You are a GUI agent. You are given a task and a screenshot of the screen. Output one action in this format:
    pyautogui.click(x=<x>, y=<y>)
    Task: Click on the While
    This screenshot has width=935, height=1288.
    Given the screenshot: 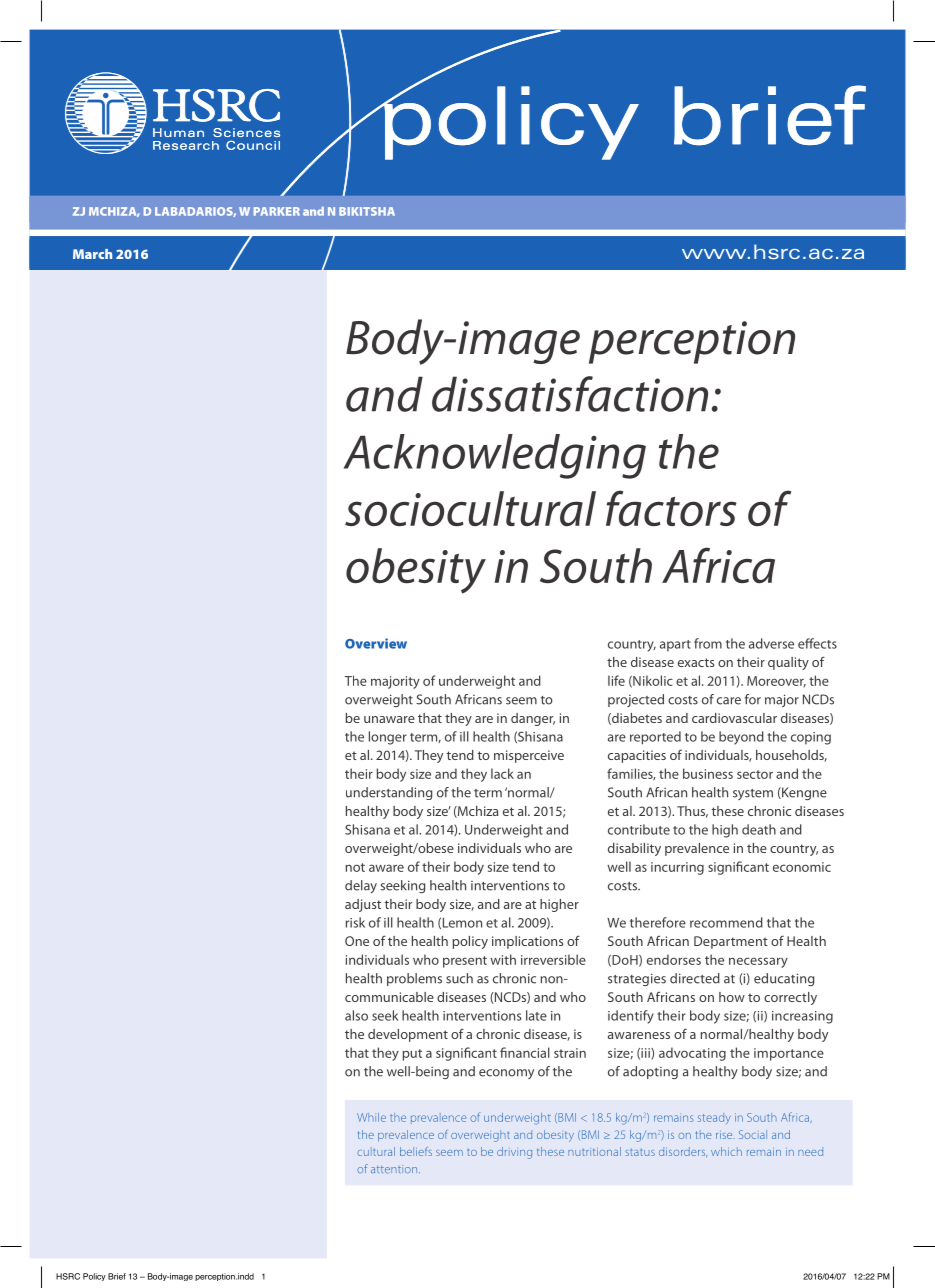 What is the action you would take?
    pyautogui.click(x=371, y=1117)
